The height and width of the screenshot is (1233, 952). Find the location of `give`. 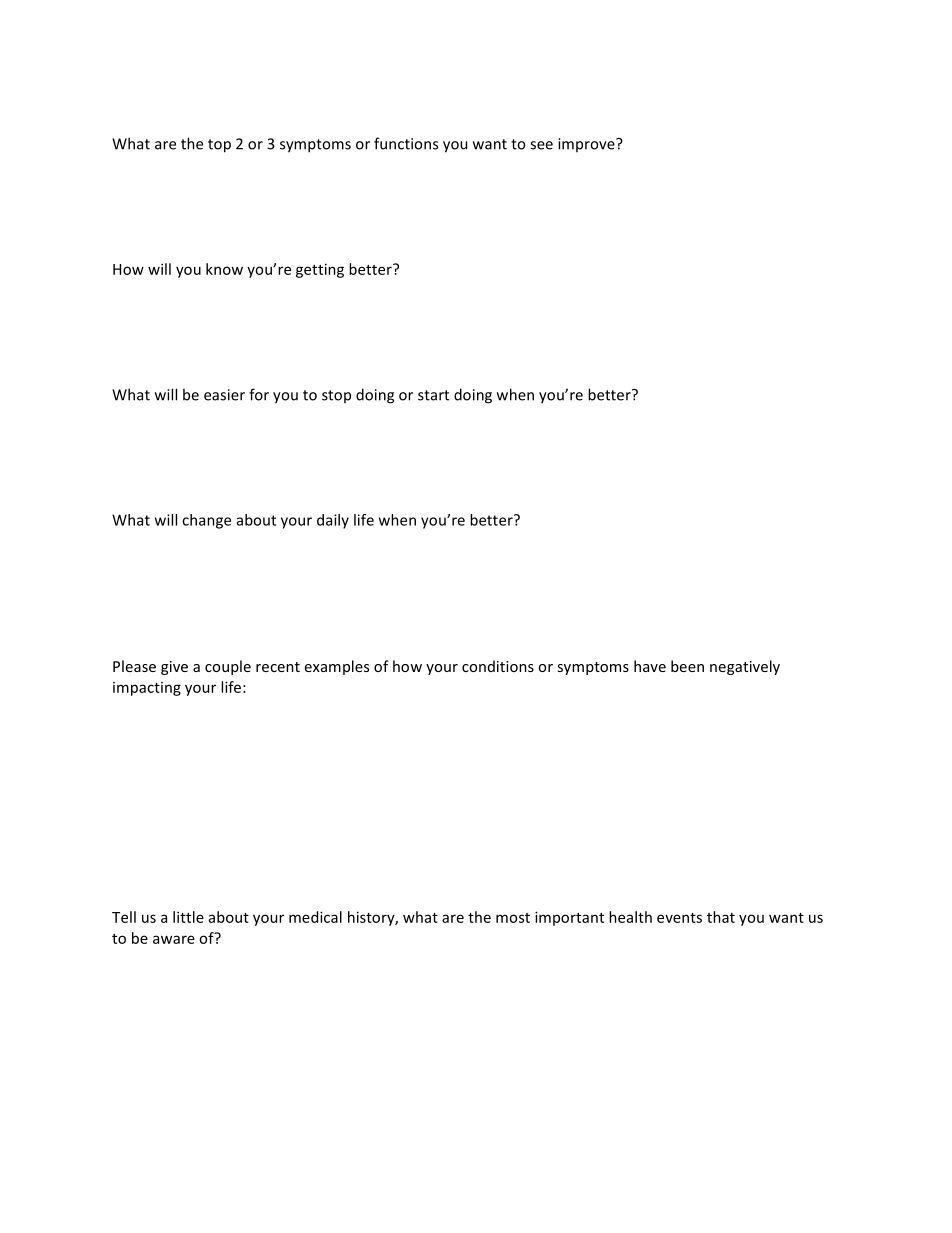

give is located at coordinates (174, 668).
